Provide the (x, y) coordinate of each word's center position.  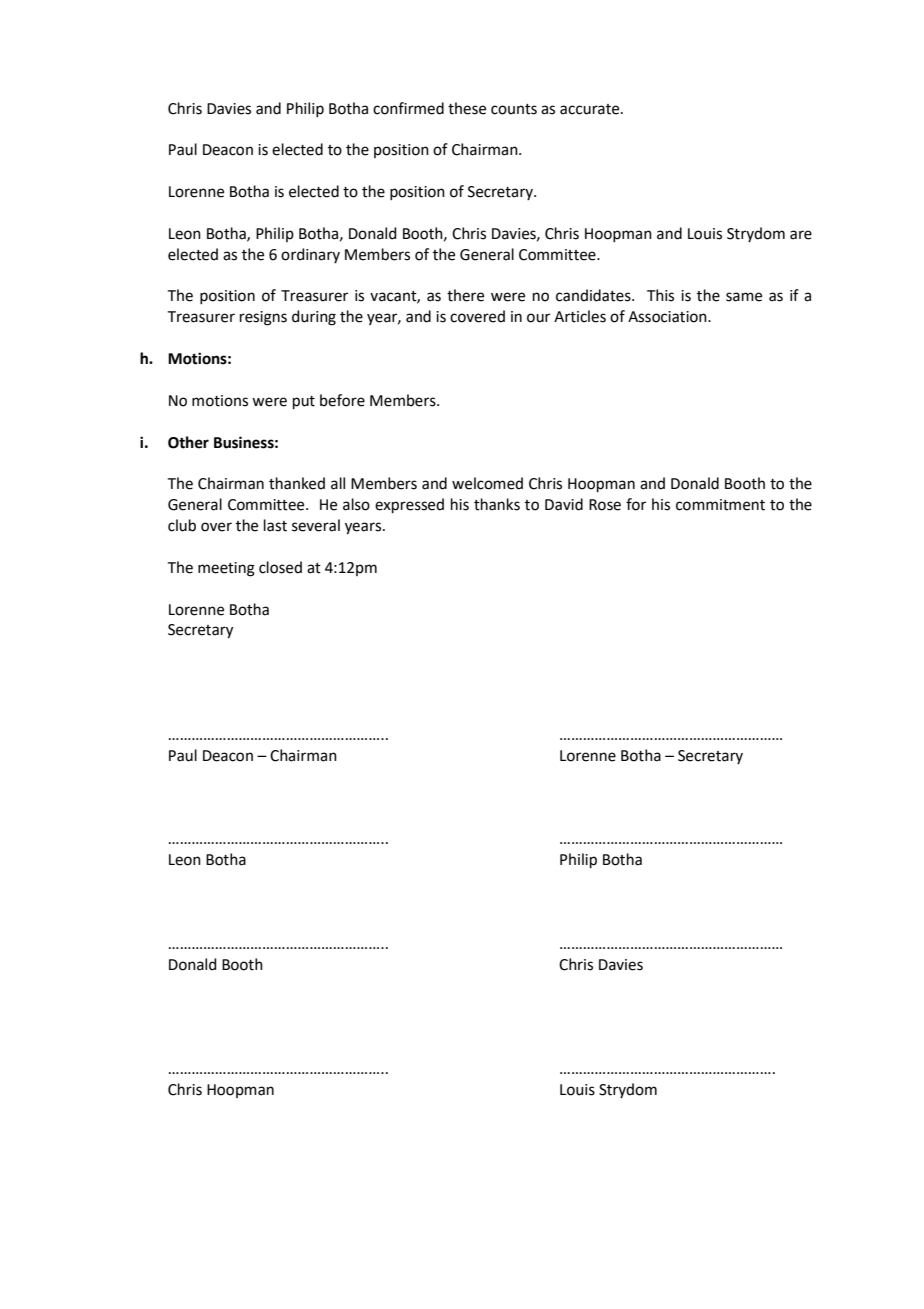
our (538, 318)
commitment (720, 505)
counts (514, 109)
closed (280, 567)
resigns (263, 318)
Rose (605, 505)
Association (668, 317)
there (465, 295)
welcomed (487, 483)
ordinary (310, 255)
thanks (497, 504)
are (801, 235)
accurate (591, 109)
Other (188, 442)
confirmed (408, 108)
